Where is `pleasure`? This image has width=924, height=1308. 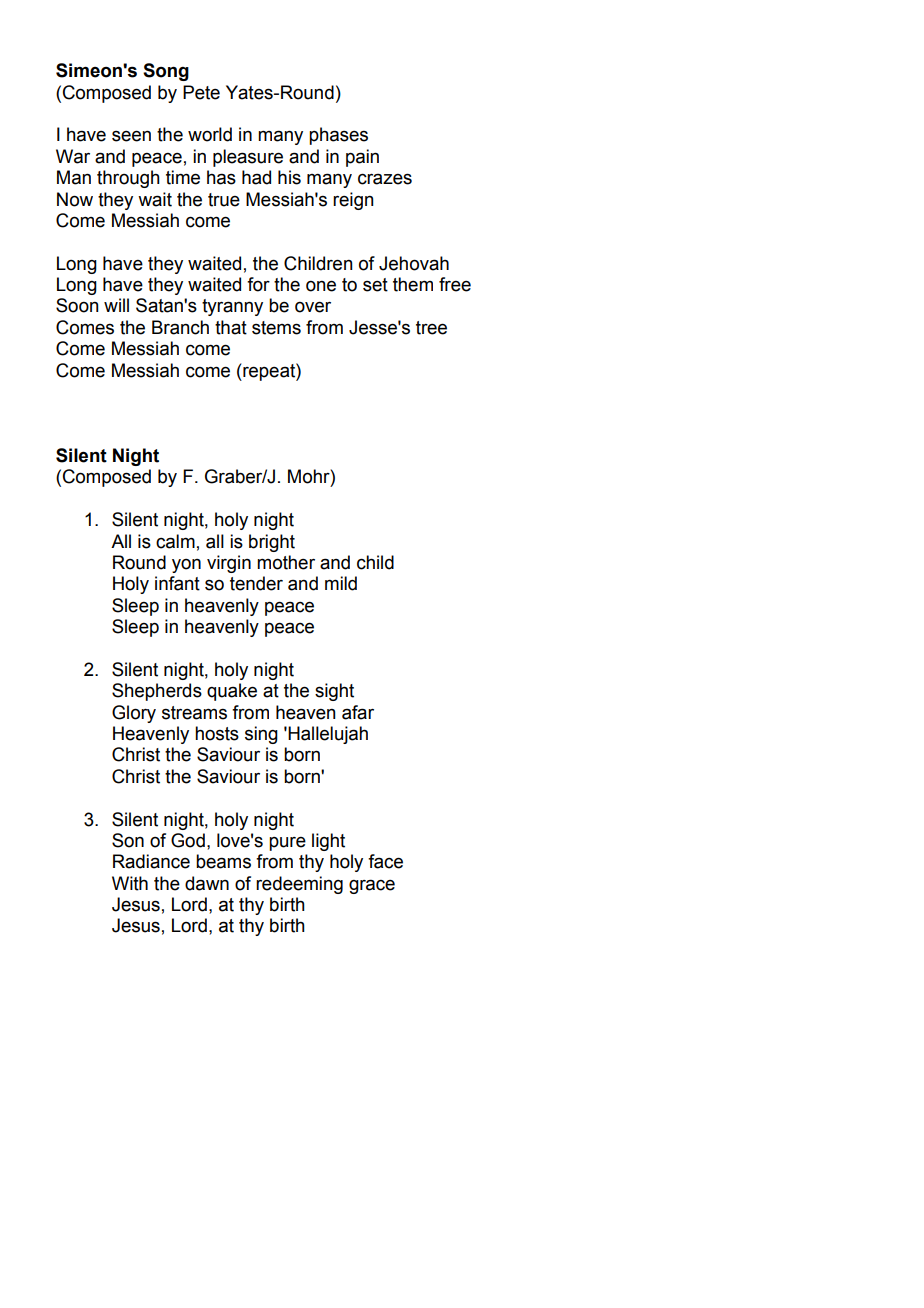
pleasure is located at coordinates (248, 158).
